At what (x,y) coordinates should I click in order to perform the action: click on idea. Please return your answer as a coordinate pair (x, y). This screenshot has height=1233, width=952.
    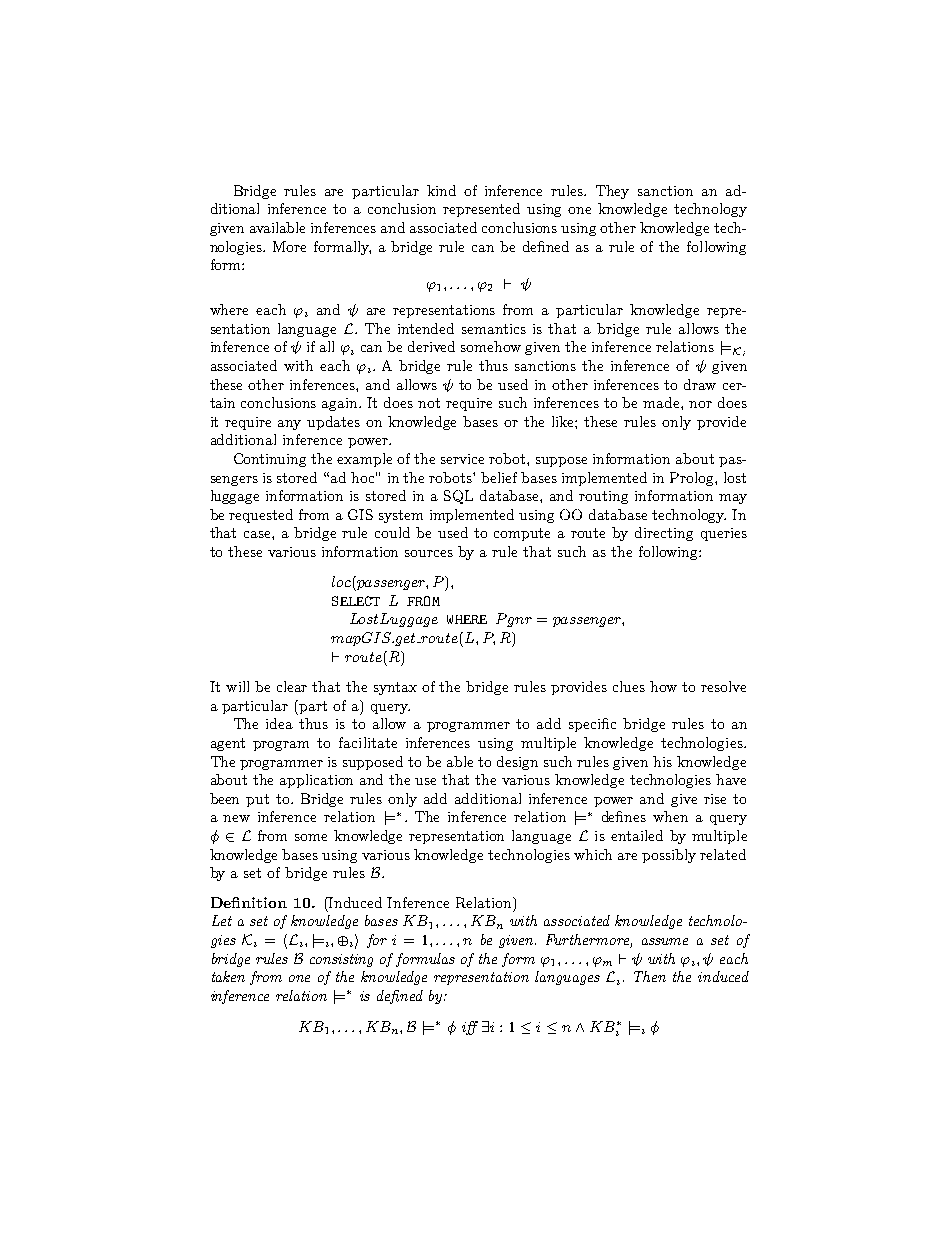
    Looking at the image, I should click on (279, 723).
